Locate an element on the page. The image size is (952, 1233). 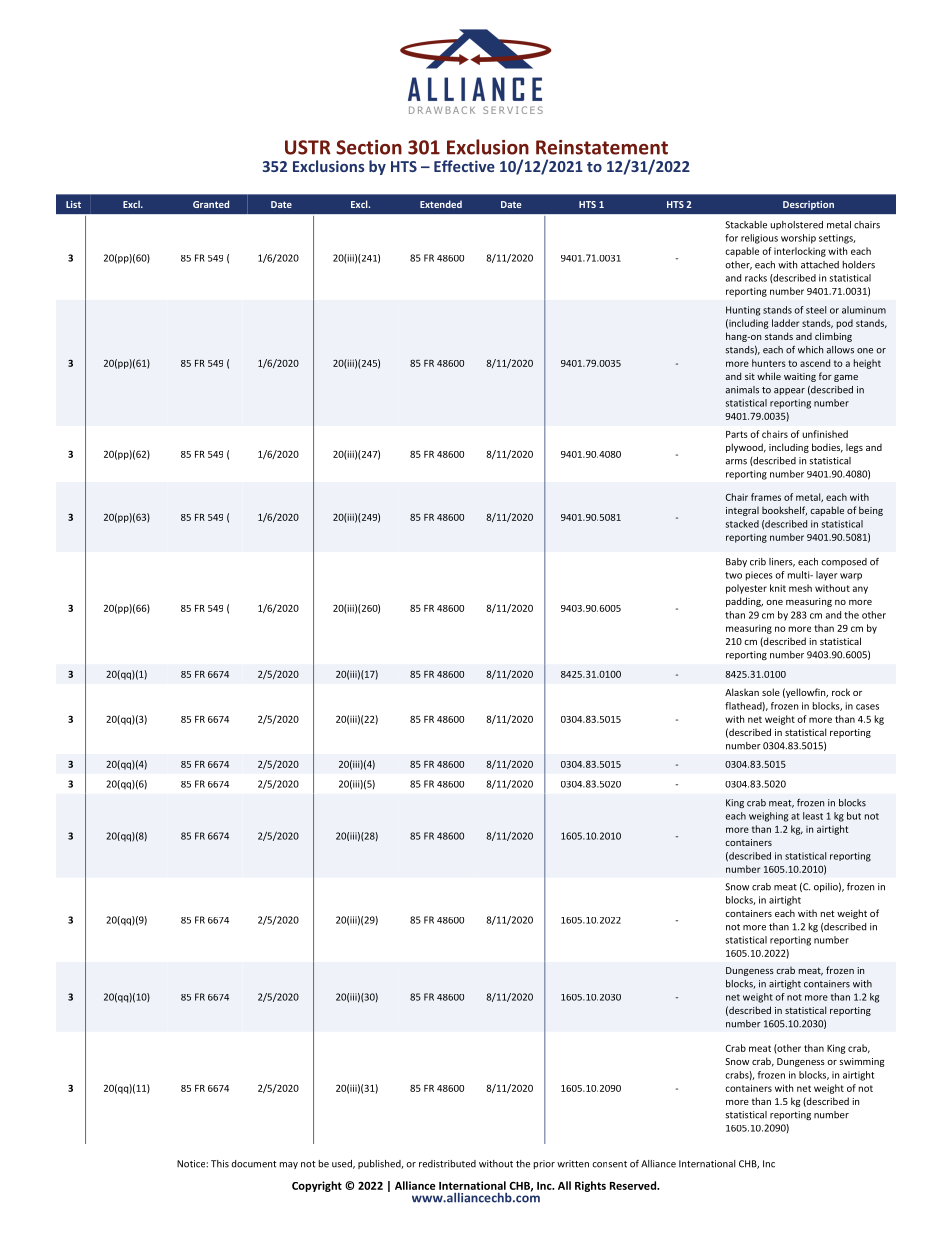
Granted is located at coordinates (211, 204).
